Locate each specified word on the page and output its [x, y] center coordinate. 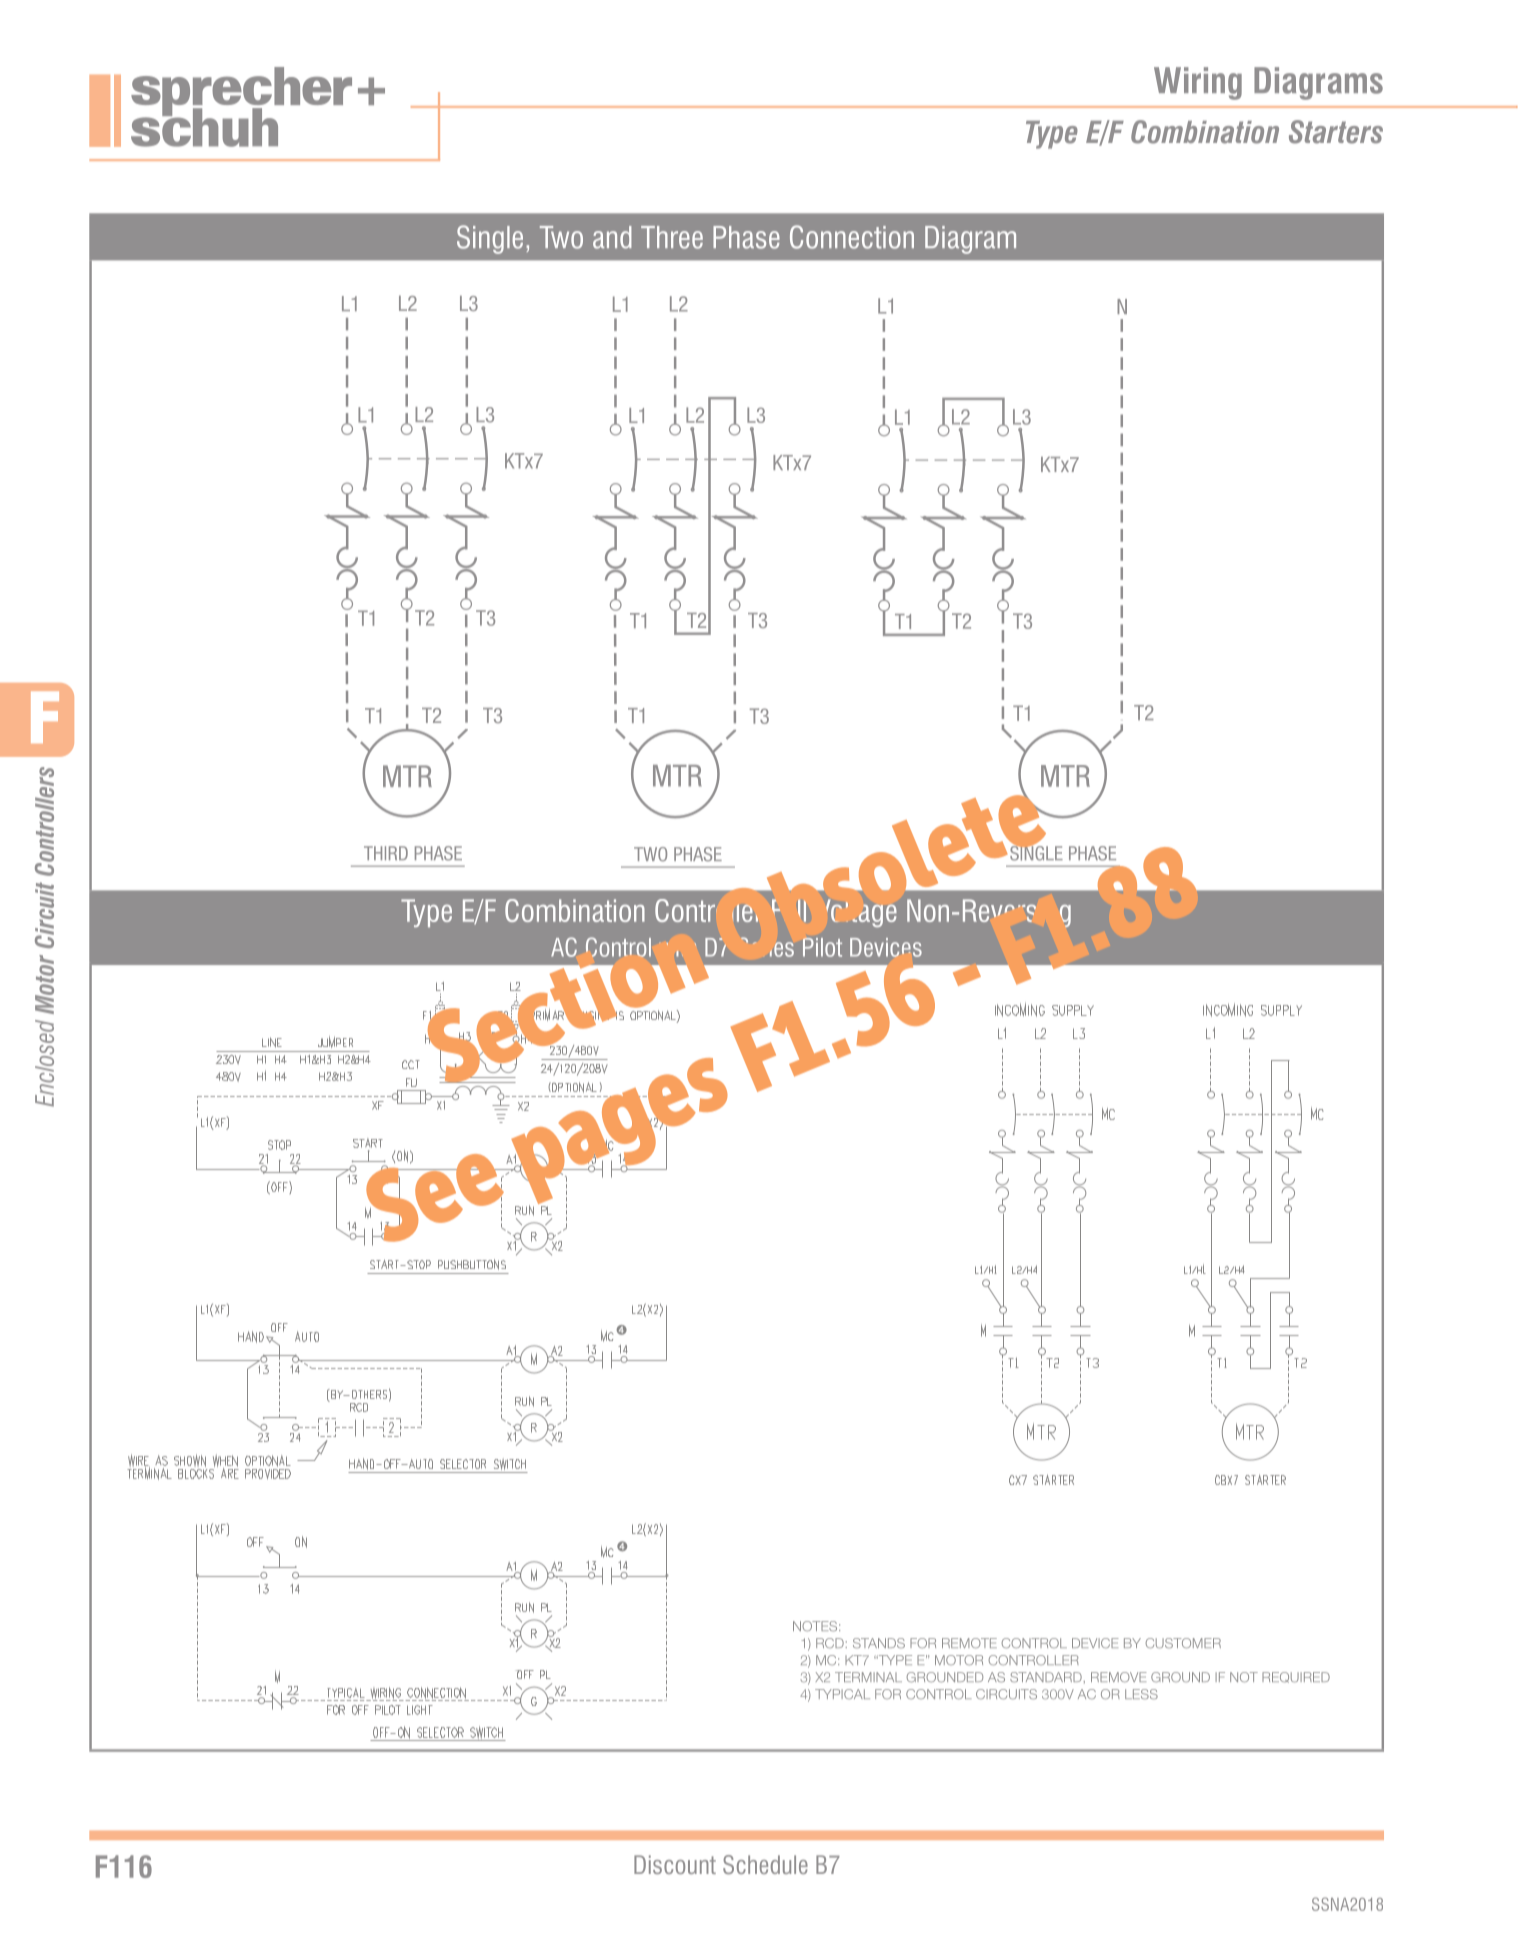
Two [561, 237]
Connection [852, 237]
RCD [830, 1643]
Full [789, 911]
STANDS [879, 1643]
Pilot [822, 947]
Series [767, 947]
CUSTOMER [1183, 1643]
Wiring [1198, 83]
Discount [675, 1864]
